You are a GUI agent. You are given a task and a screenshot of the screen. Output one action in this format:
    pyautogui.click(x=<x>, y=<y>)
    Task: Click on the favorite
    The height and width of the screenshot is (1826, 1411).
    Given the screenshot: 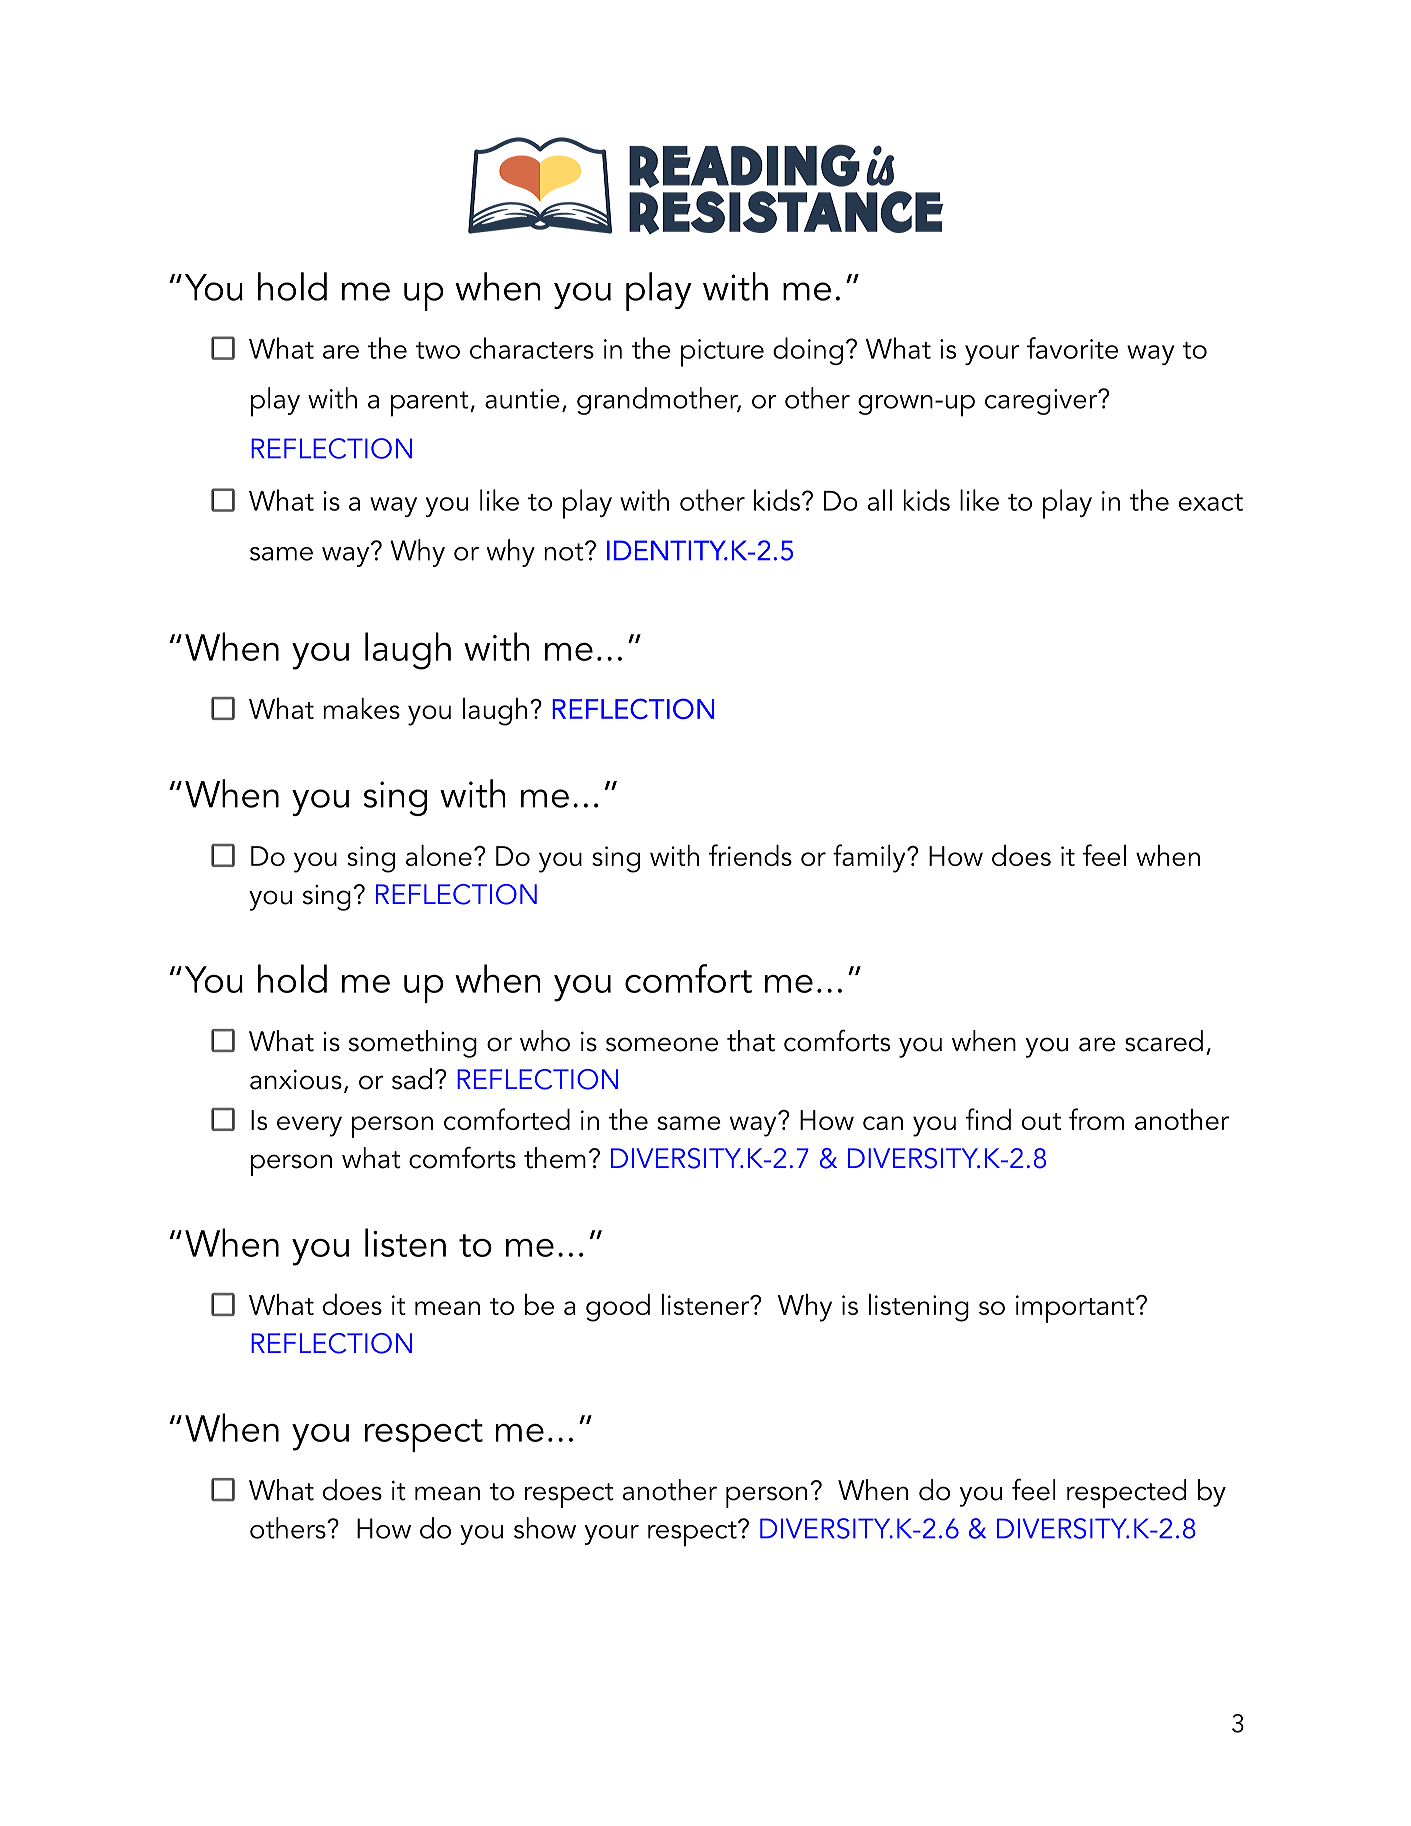 What is the action you would take?
    pyautogui.click(x=1072, y=348)
